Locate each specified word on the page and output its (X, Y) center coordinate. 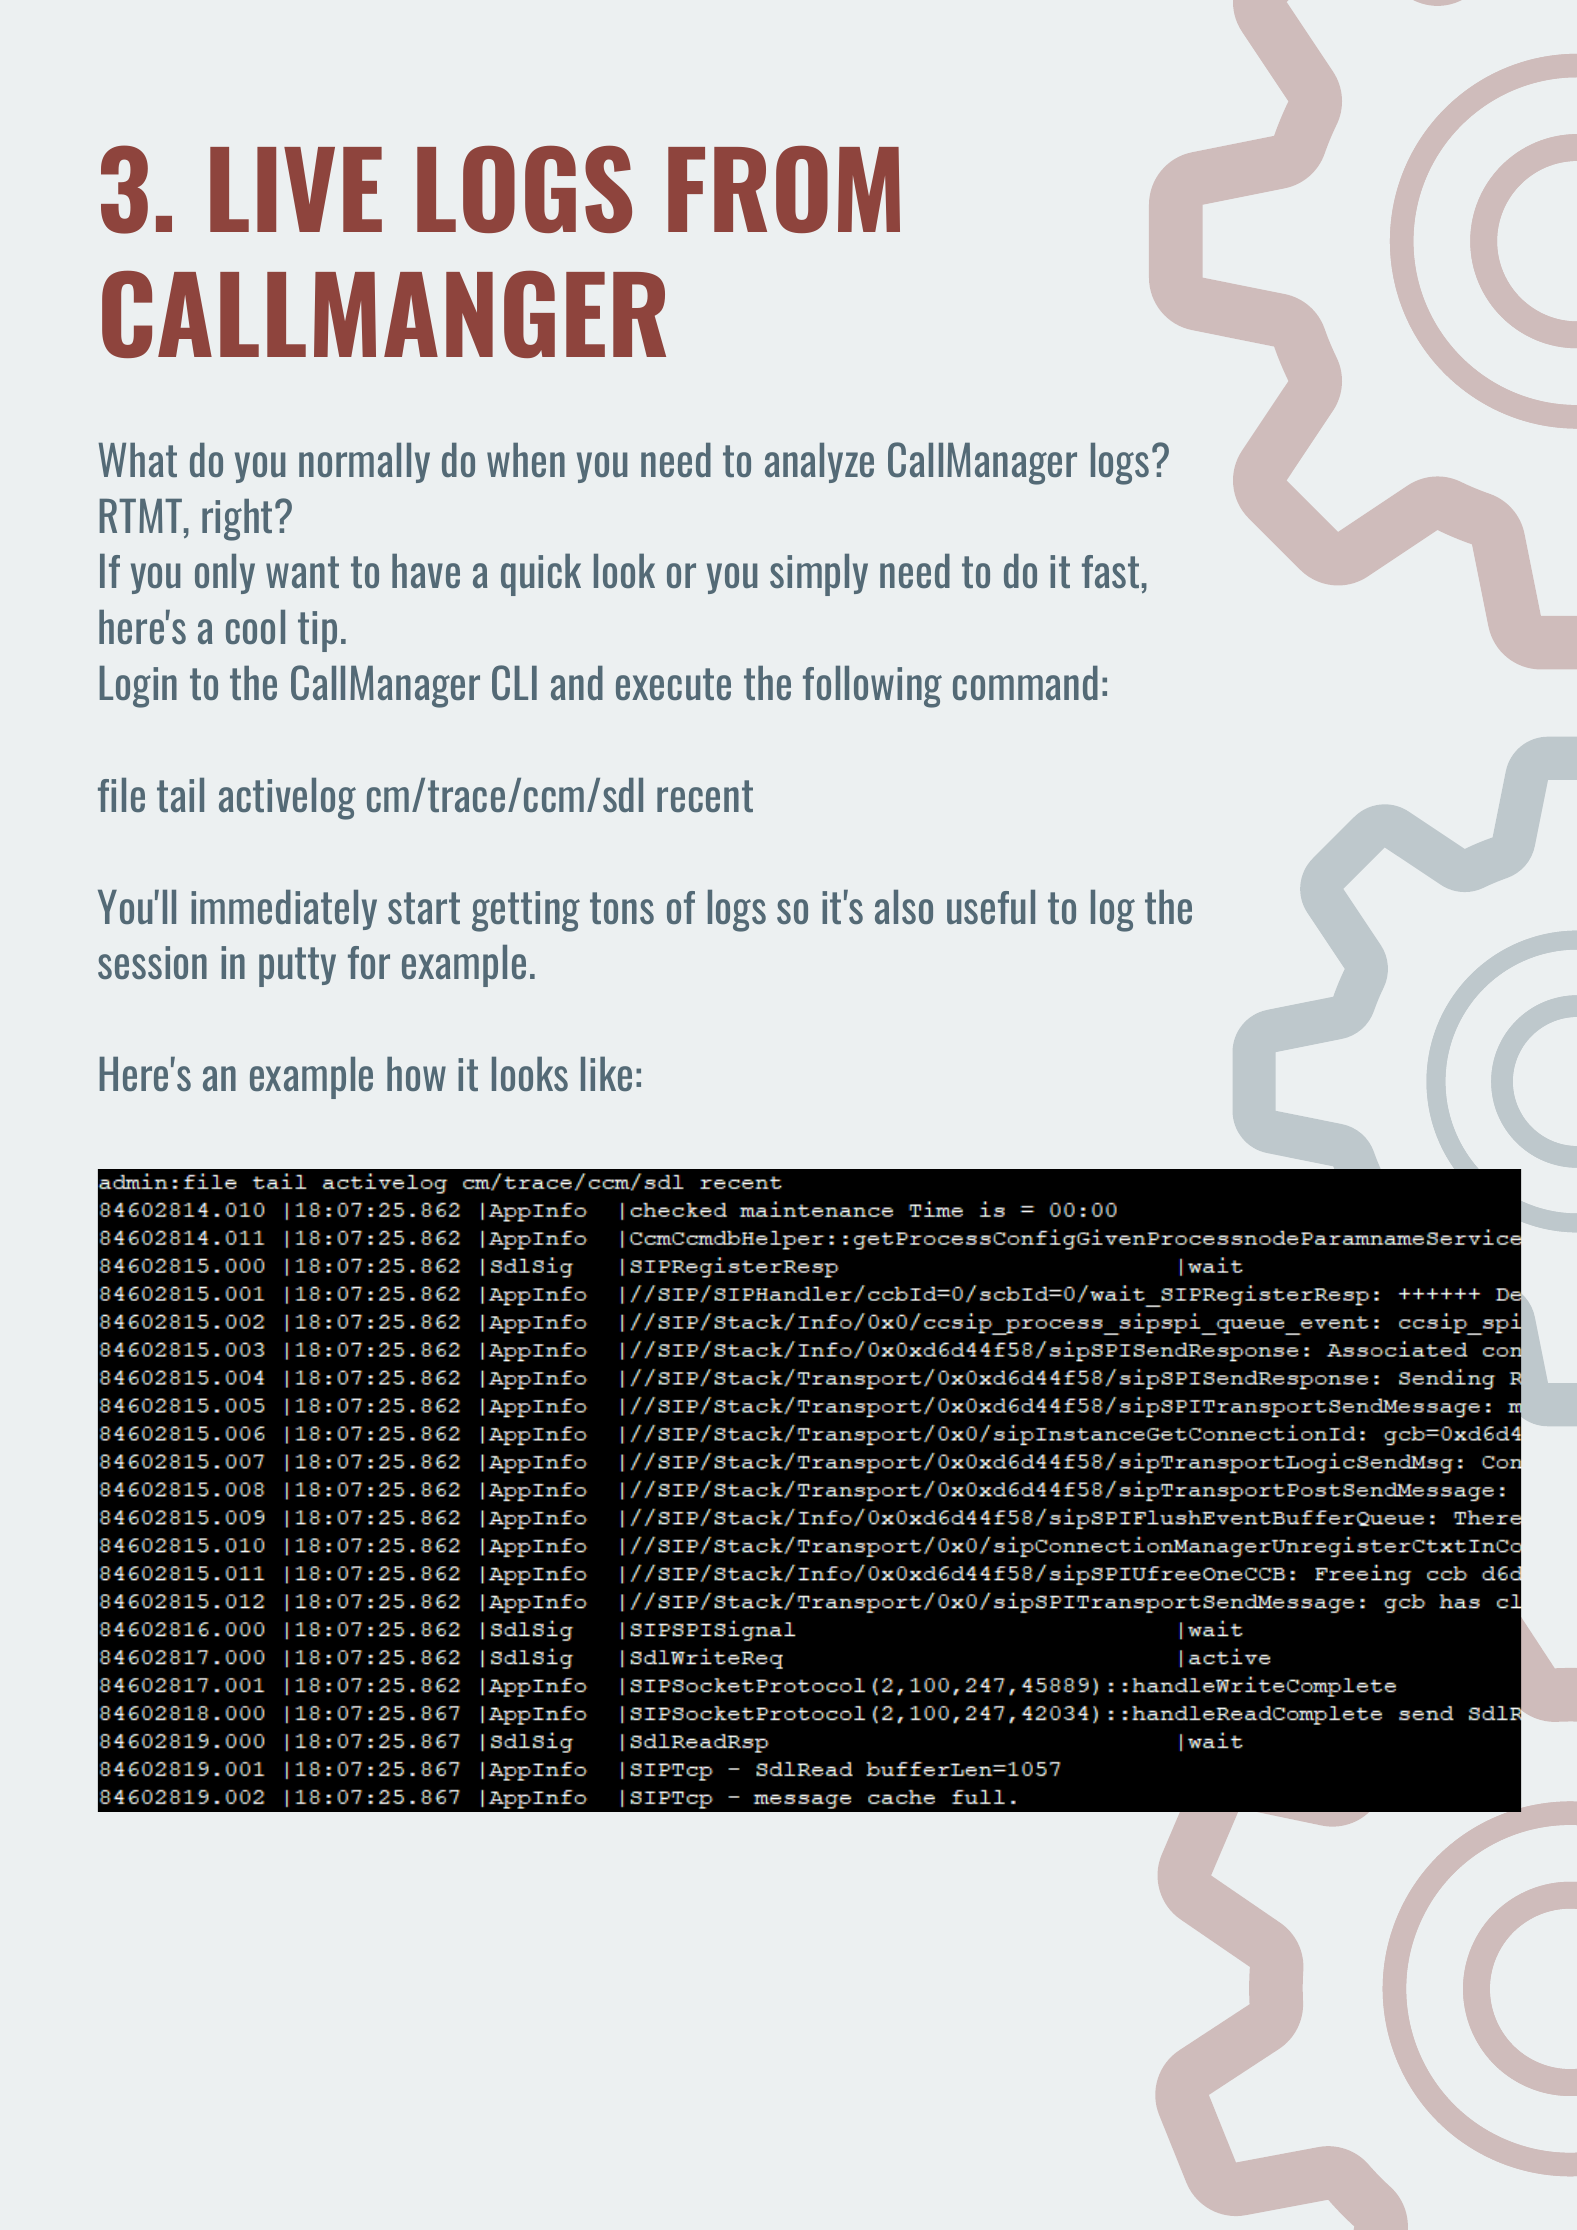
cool (255, 627)
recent (705, 796)
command (1025, 683)
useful (991, 907)
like (606, 1073)
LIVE (296, 189)
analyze (819, 463)
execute (673, 684)
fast (1110, 571)
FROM (784, 189)
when (526, 460)
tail (180, 795)
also (904, 907)
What (138, 460)
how (416, 1074)
